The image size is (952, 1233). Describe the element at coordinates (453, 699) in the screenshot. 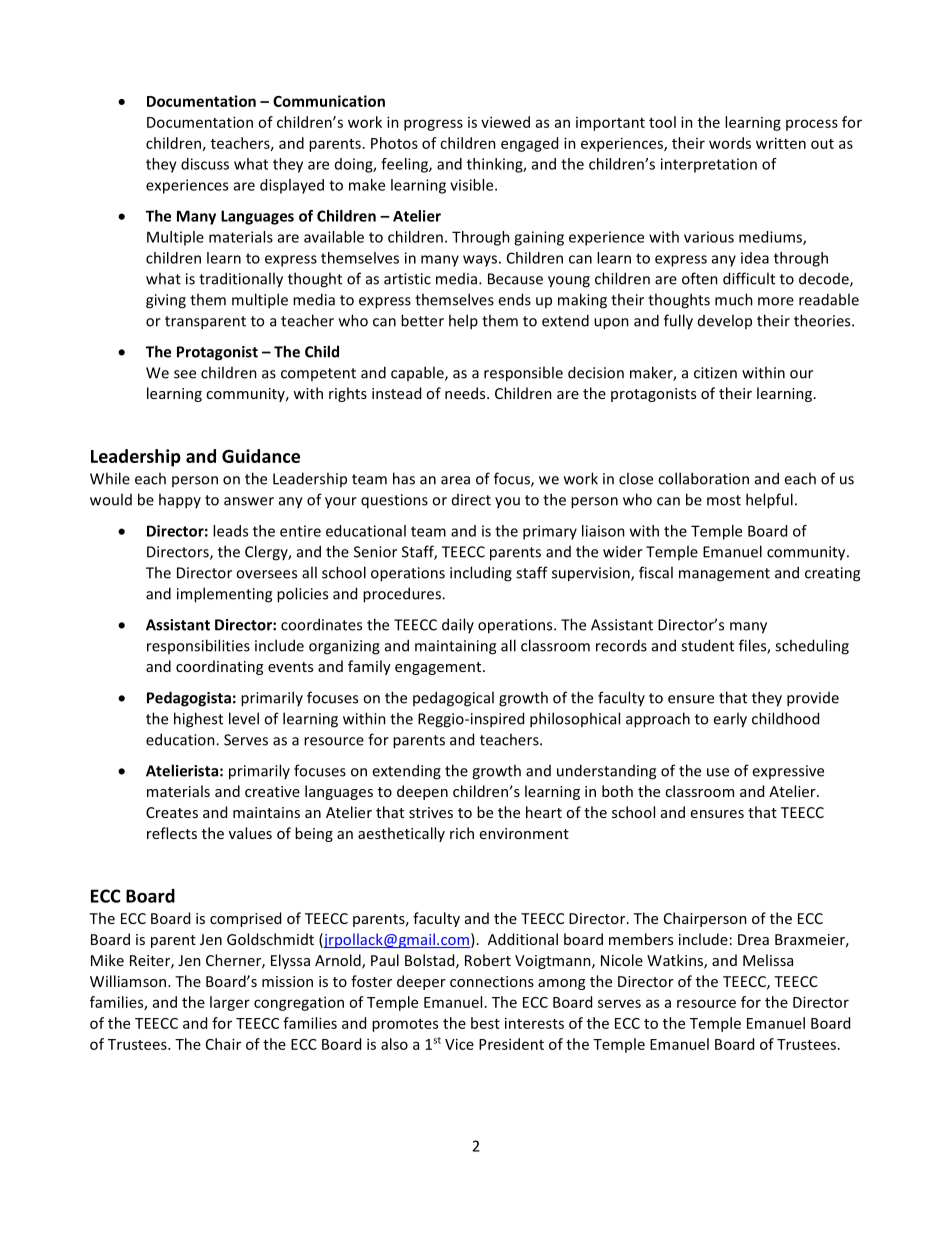

I see `pedagogical` at that location.
